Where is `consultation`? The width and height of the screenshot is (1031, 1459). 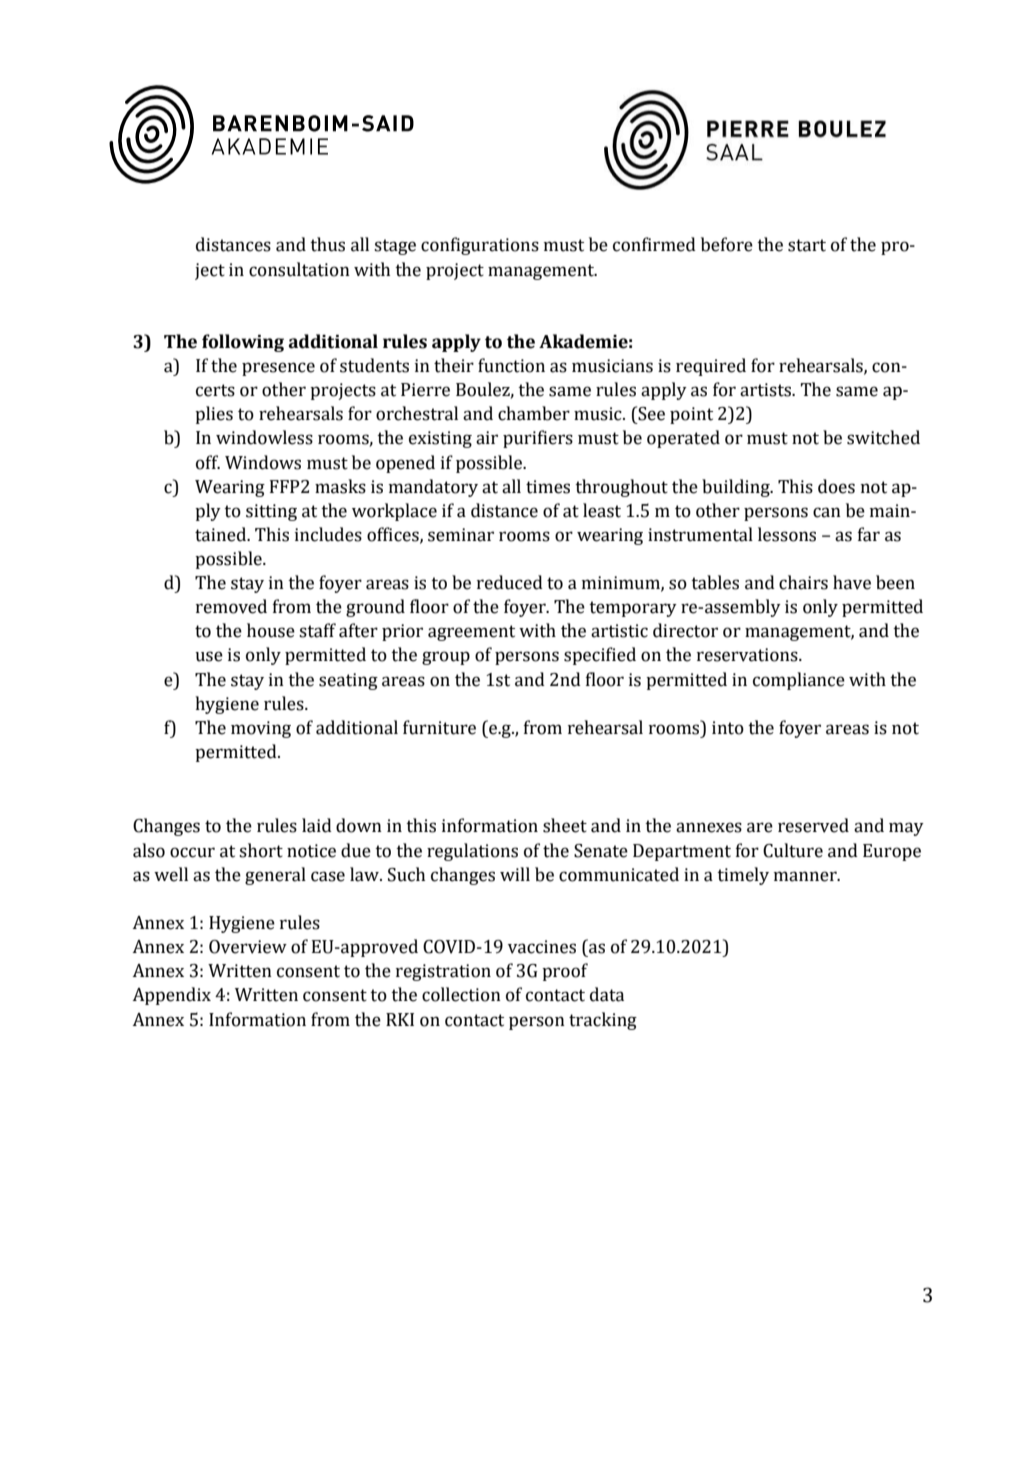 consultation is located at coordinates (299, 269).
